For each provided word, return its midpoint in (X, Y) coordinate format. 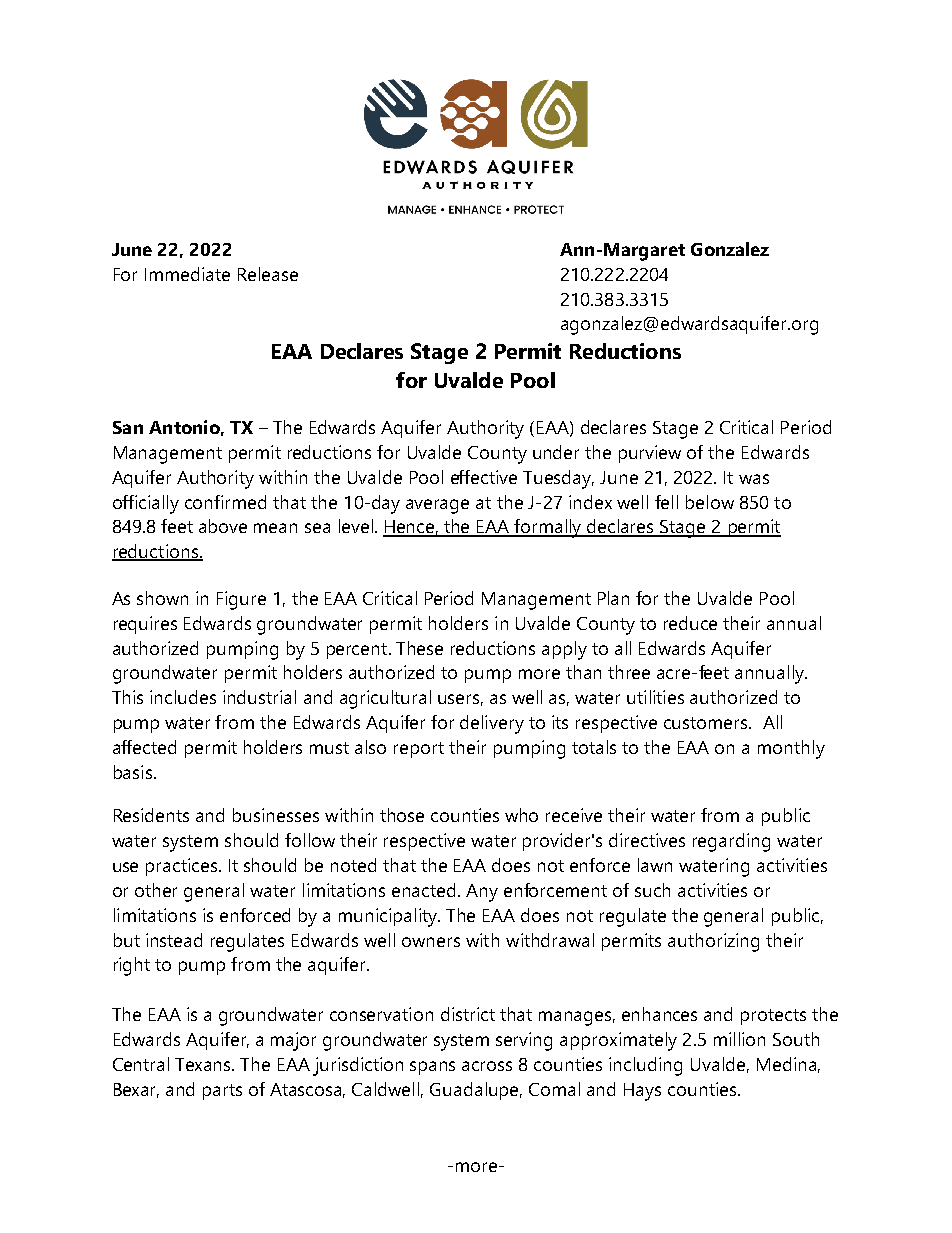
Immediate (187, 274)
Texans (204, 1064)
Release (268, 274)
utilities (655, 697)
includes (183, 697)
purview (650, 454)
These (419, 648)
